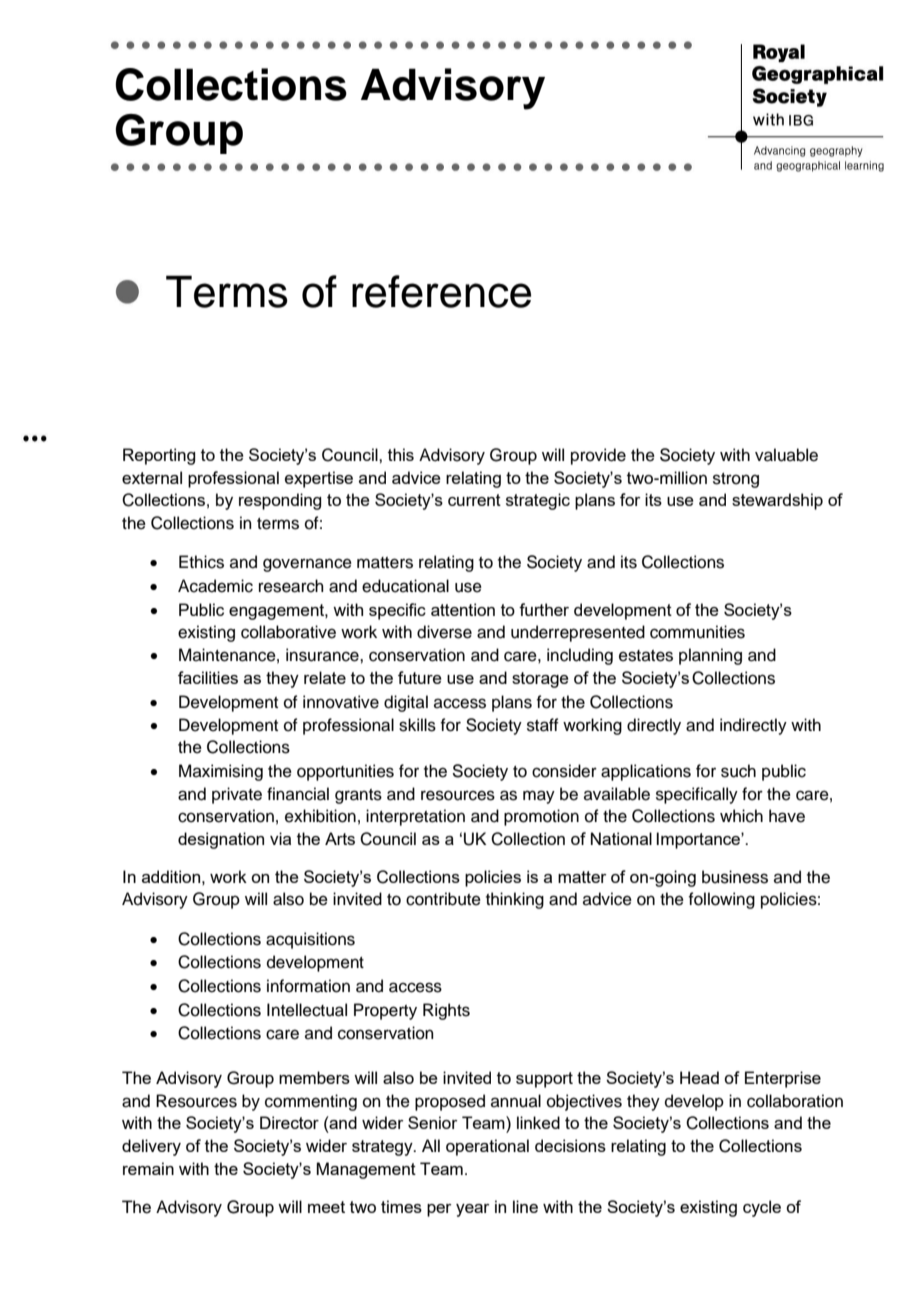 This screenshot has width=924, height=1308. Describe the element at coordinates (441, 291) in the screenshot. I see `reference` at that location.
